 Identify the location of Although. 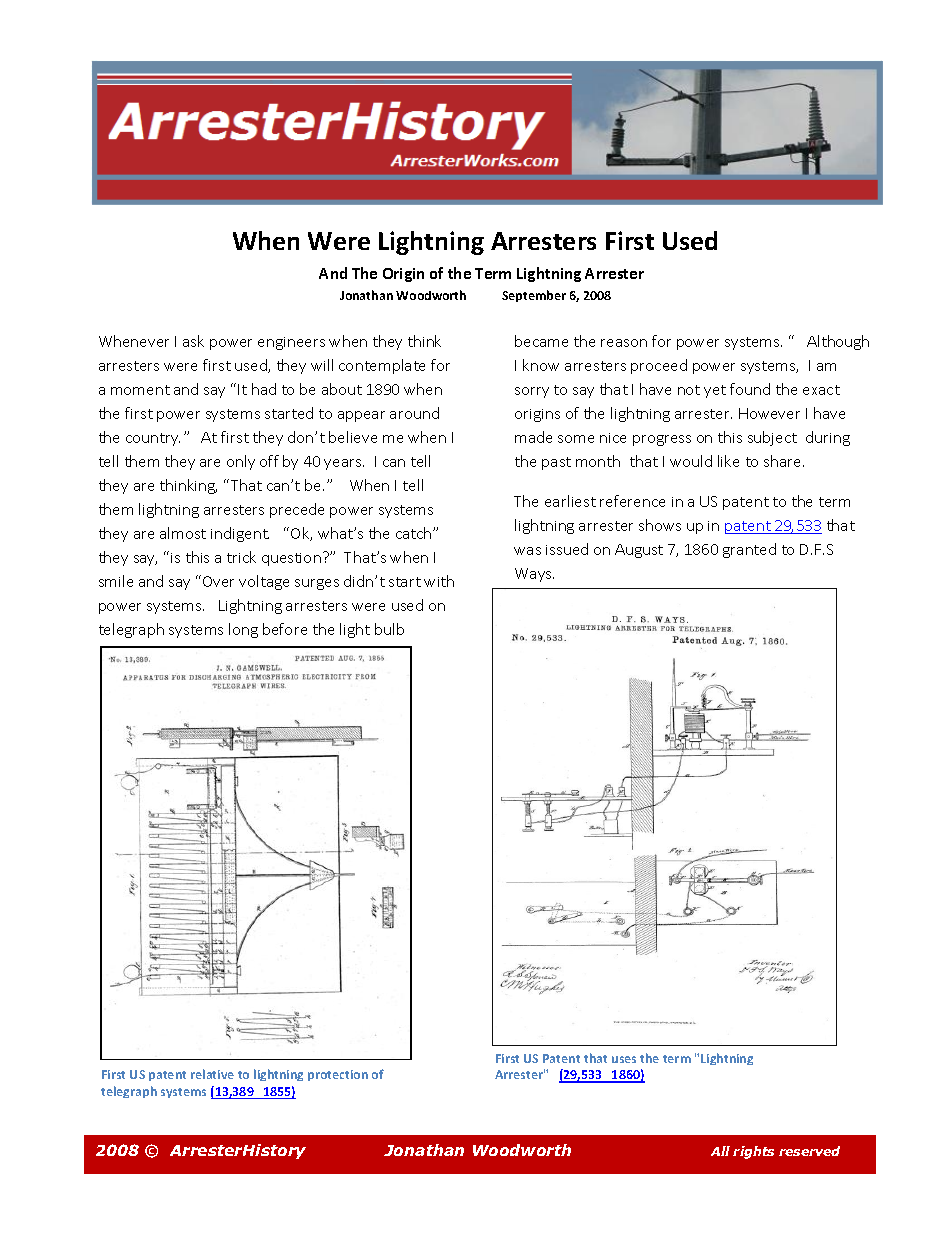
(838, 342).
